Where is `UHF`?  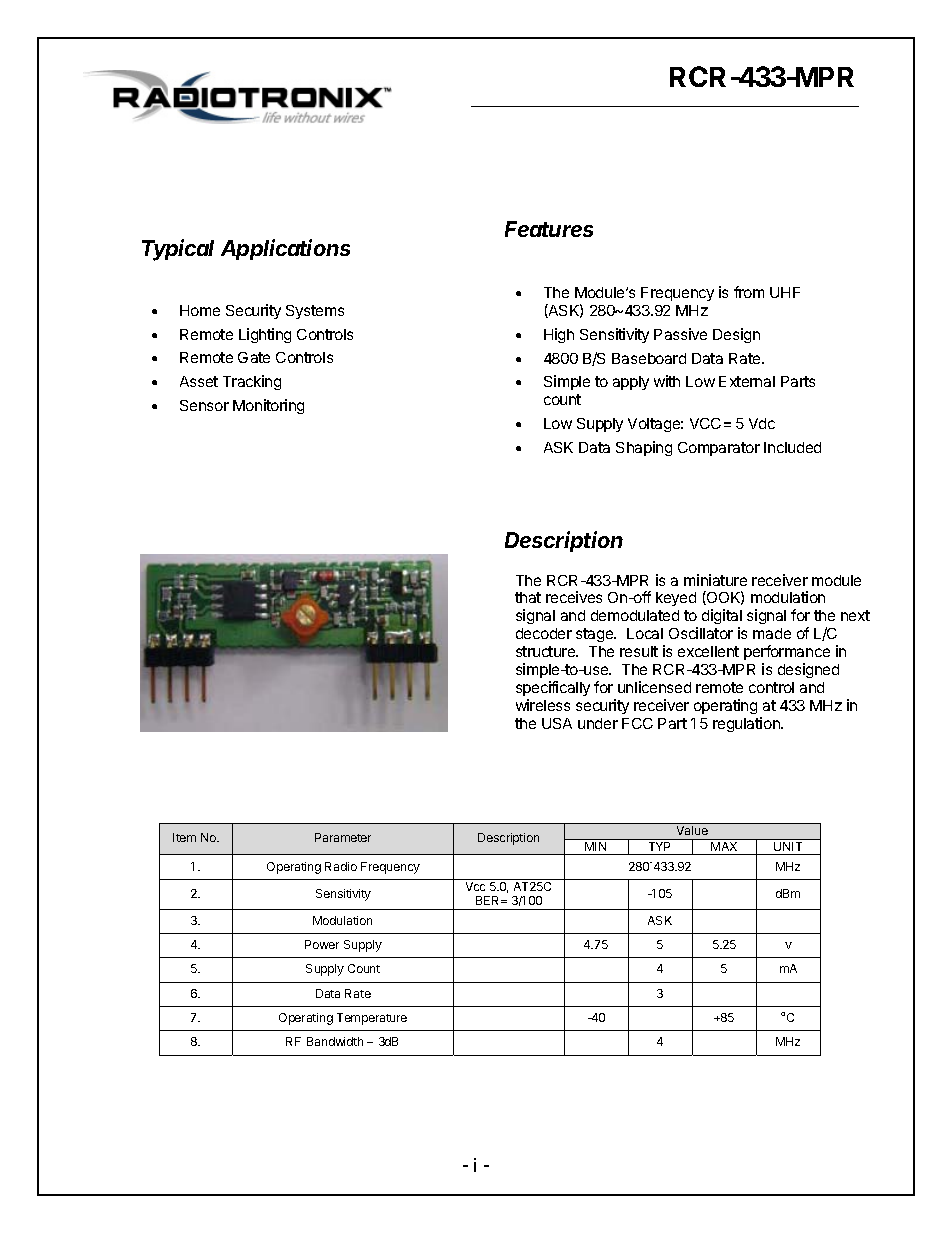 UHF is located at coordinates (785, 292).
